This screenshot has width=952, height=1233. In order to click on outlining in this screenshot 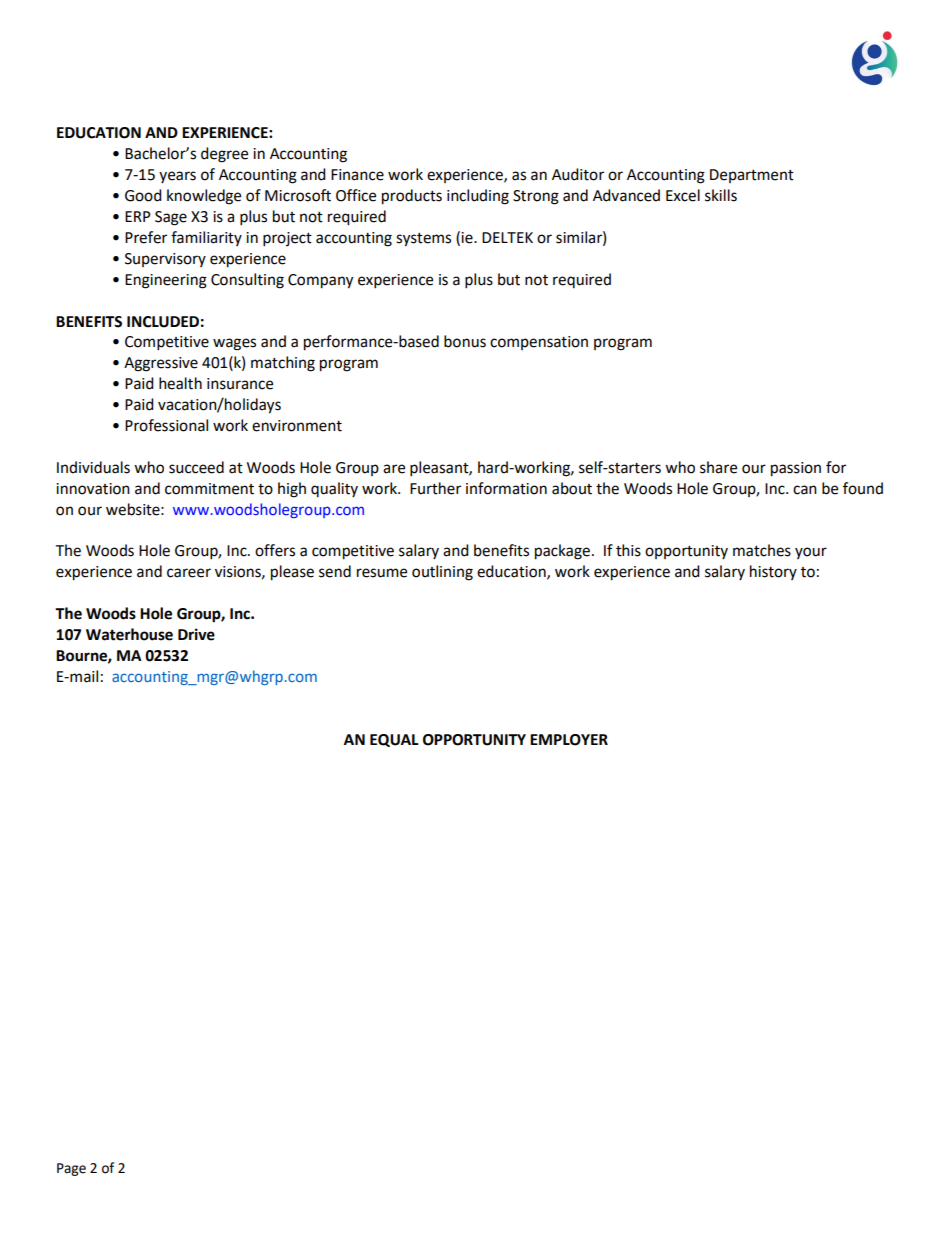, I will do `click(442, 573)`.
